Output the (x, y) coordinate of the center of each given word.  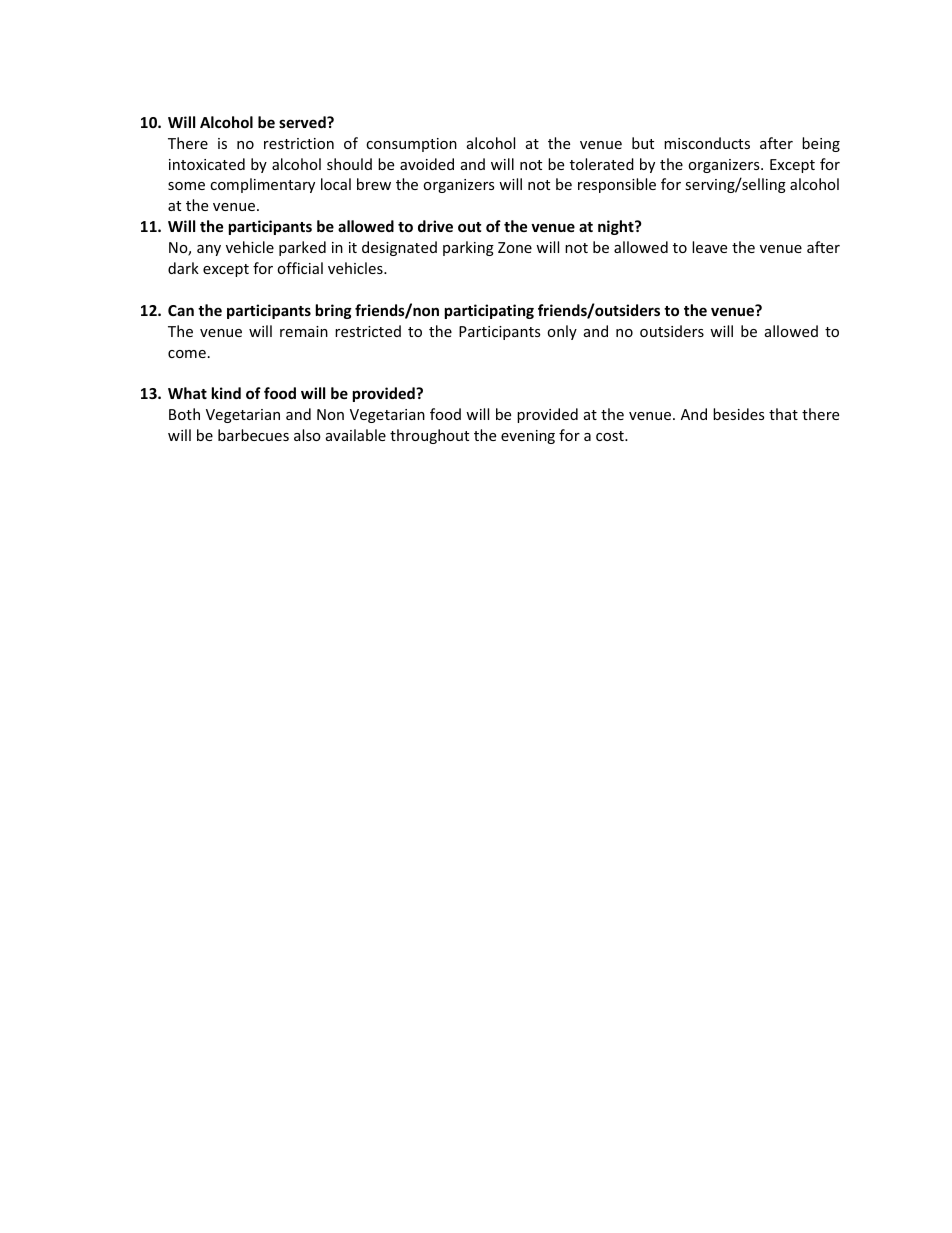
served (303, 122)
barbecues (253, 435)
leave (709, 247)
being (821, 144)
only (562, 332)
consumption (411, 145)
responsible (617, 185)
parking (468, 248)
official (300, 268)
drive (435, 226)
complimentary (262, 185)
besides (738, 414)
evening (528, 437)
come (187, 354)
